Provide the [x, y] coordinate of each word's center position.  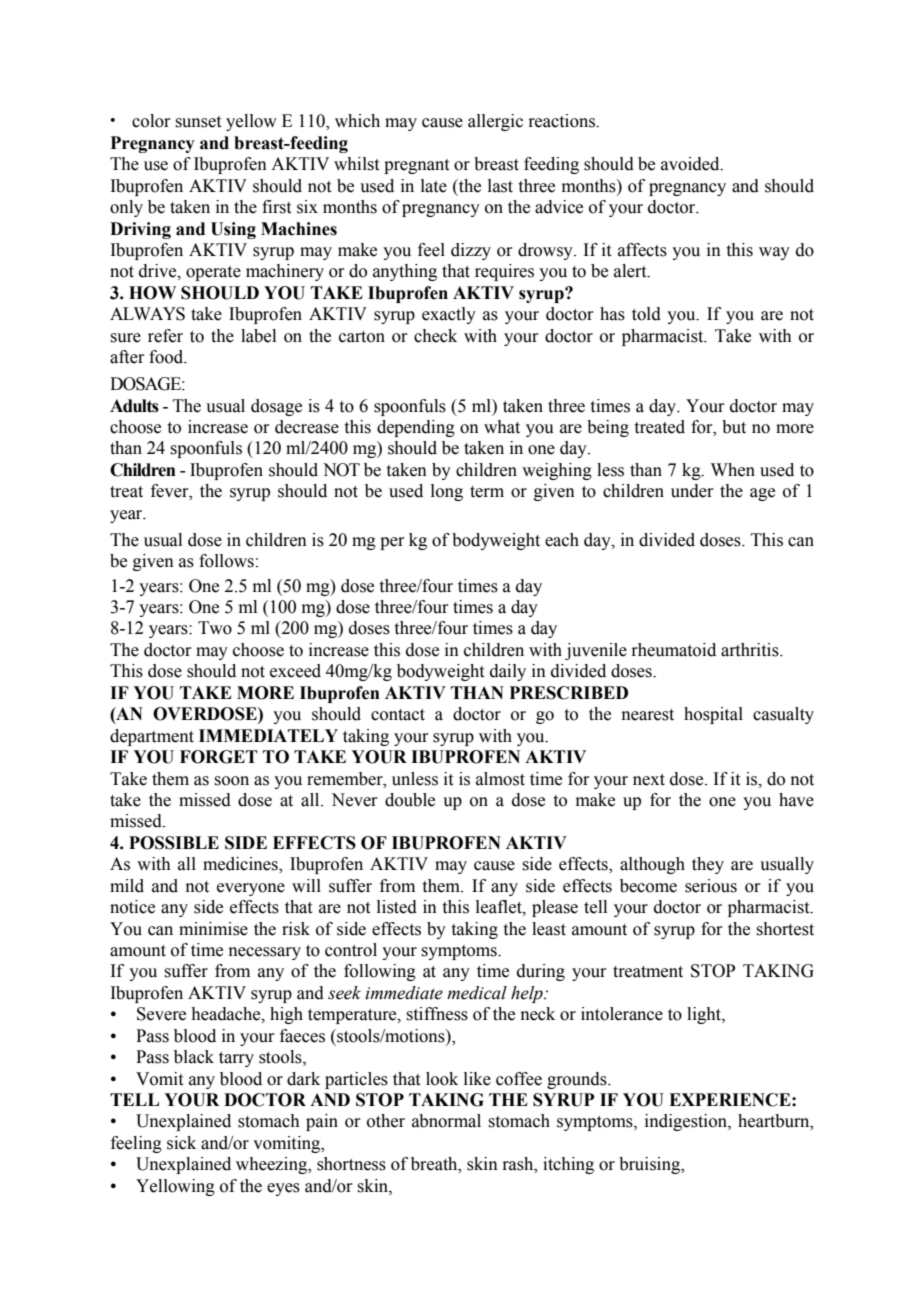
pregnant [416, 166]
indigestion [687, 1122]
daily [508, 672]
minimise [213, 929]
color [151, 121]
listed [397, 907]
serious [711, 886]
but [734, 427]
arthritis [751, 650]
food [167, 357]
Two [215, 628]
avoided [691, 164]
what [502, 427]
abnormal [446, 1121]
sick [181, 1143]
